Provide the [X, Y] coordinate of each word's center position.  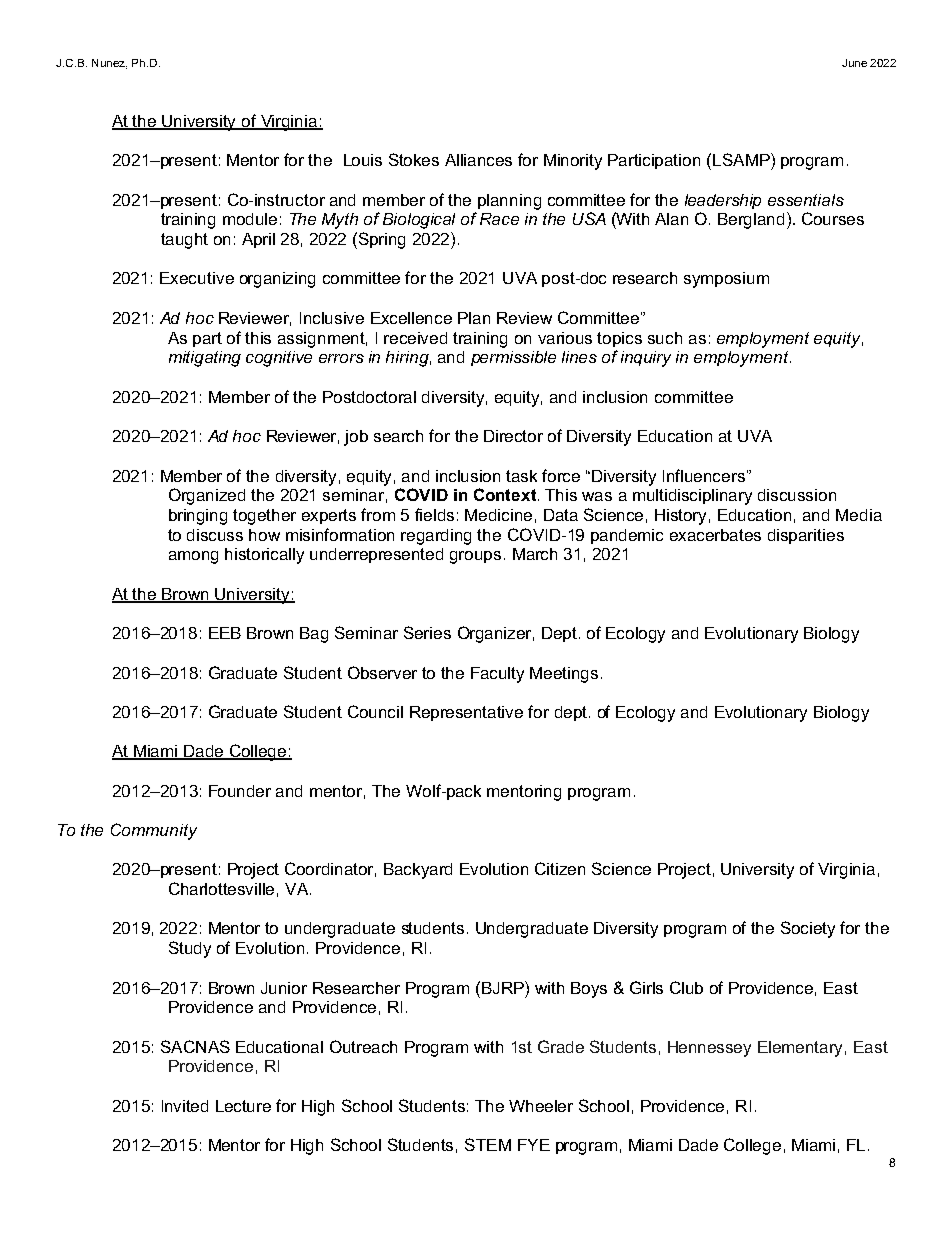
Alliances [478, 160]
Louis [363, 160]
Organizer [496, 634]
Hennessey [709, 1049]
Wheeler [541, 1106]
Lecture [243, 1106]
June [854, 63]
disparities [806, 536]
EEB [225, 633]
